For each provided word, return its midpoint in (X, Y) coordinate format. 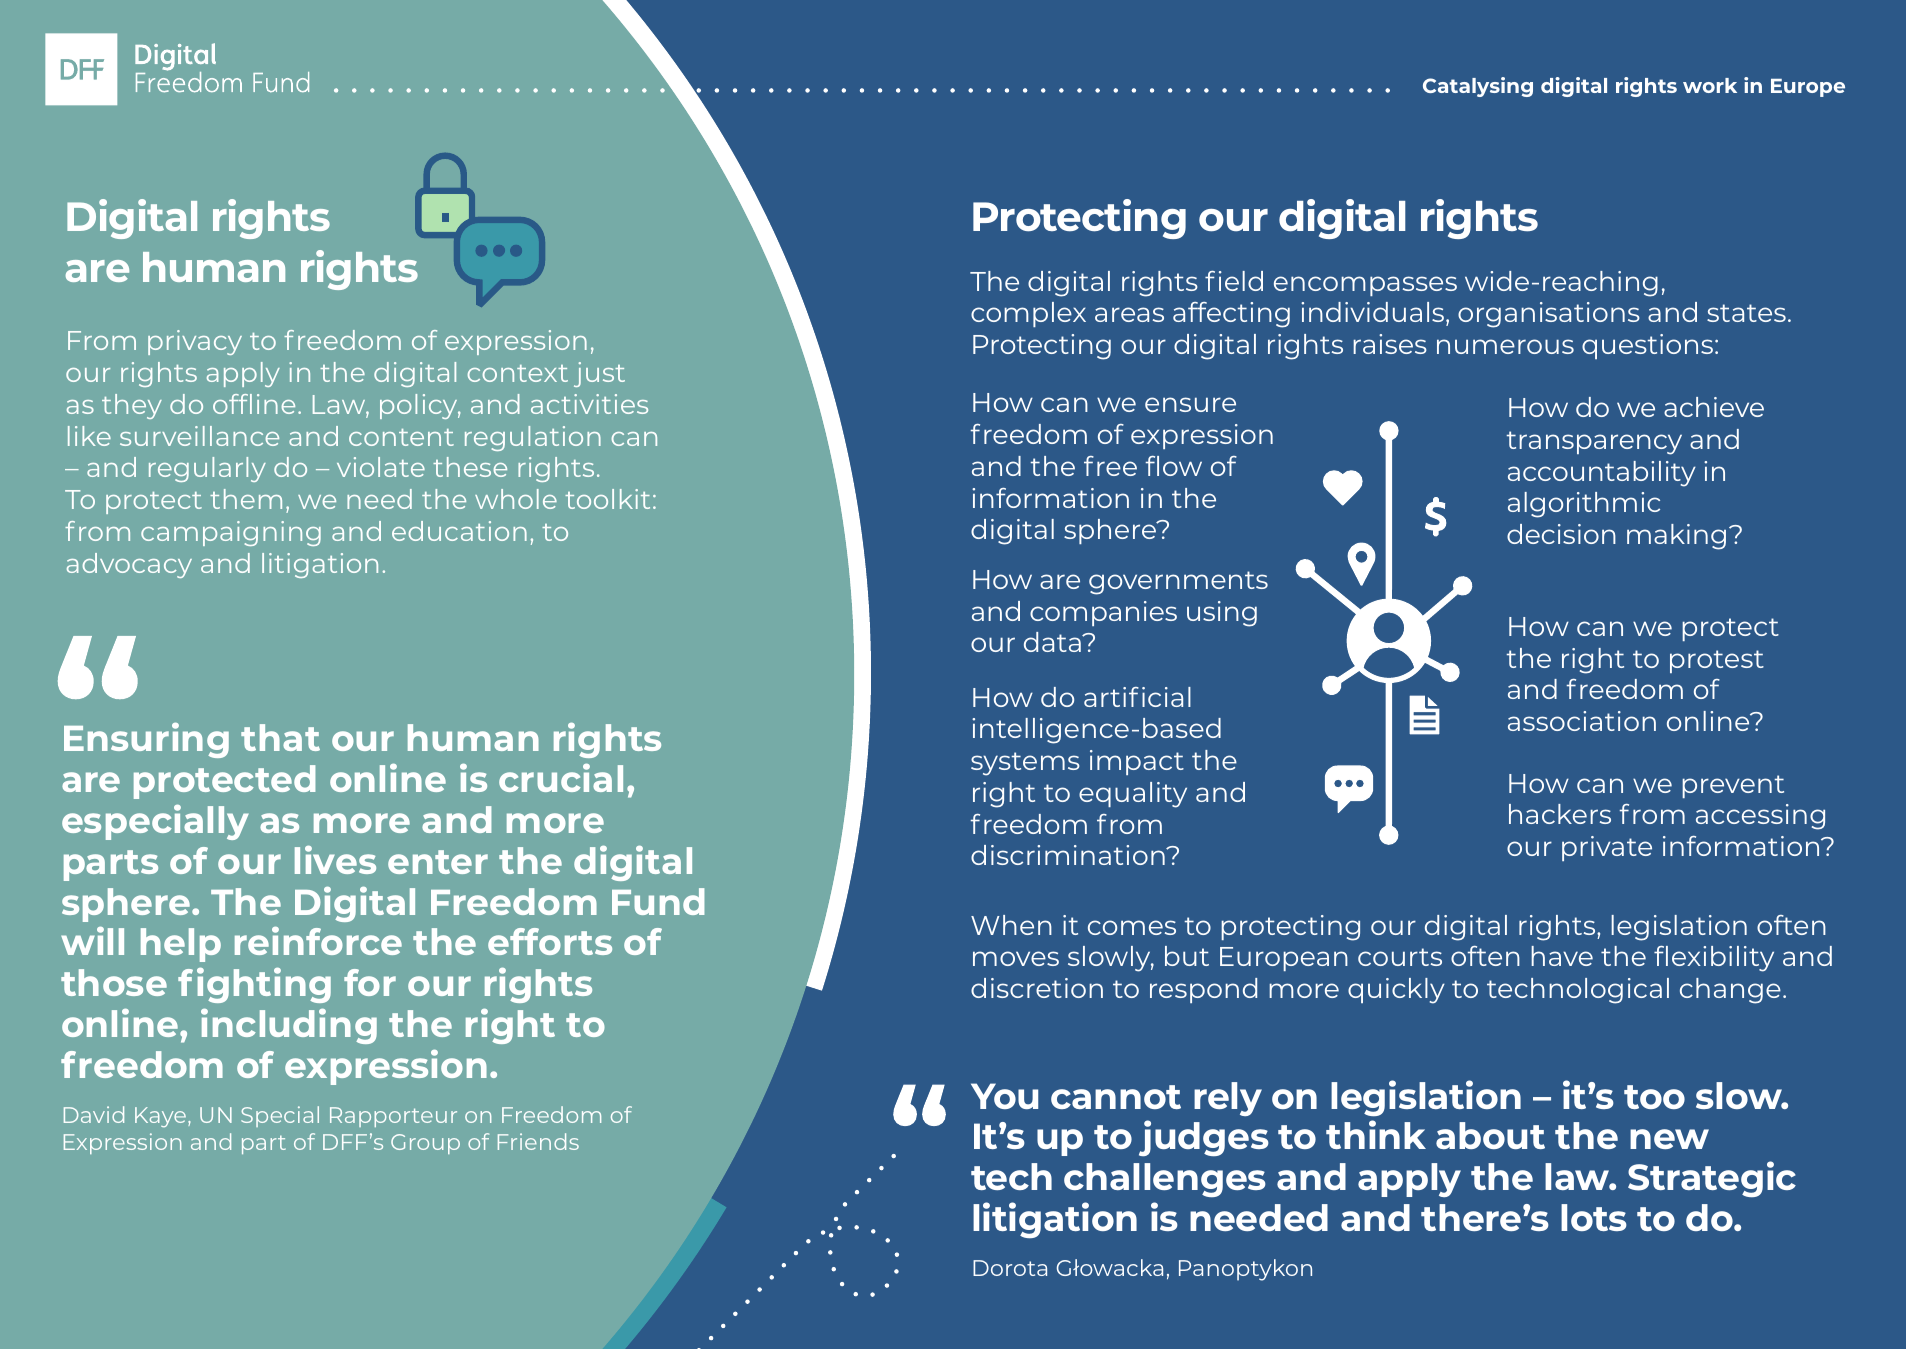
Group (425, 1144)
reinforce (318, 940)
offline (254, 404)
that (280, 737)
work (1710, 85)
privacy (195, 342)
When (1011, 925)
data (1053, 642)
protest (1717, 661)
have (1562, 956)
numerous (1505, 346)
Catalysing (1478, 87)
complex (1028, 314)
